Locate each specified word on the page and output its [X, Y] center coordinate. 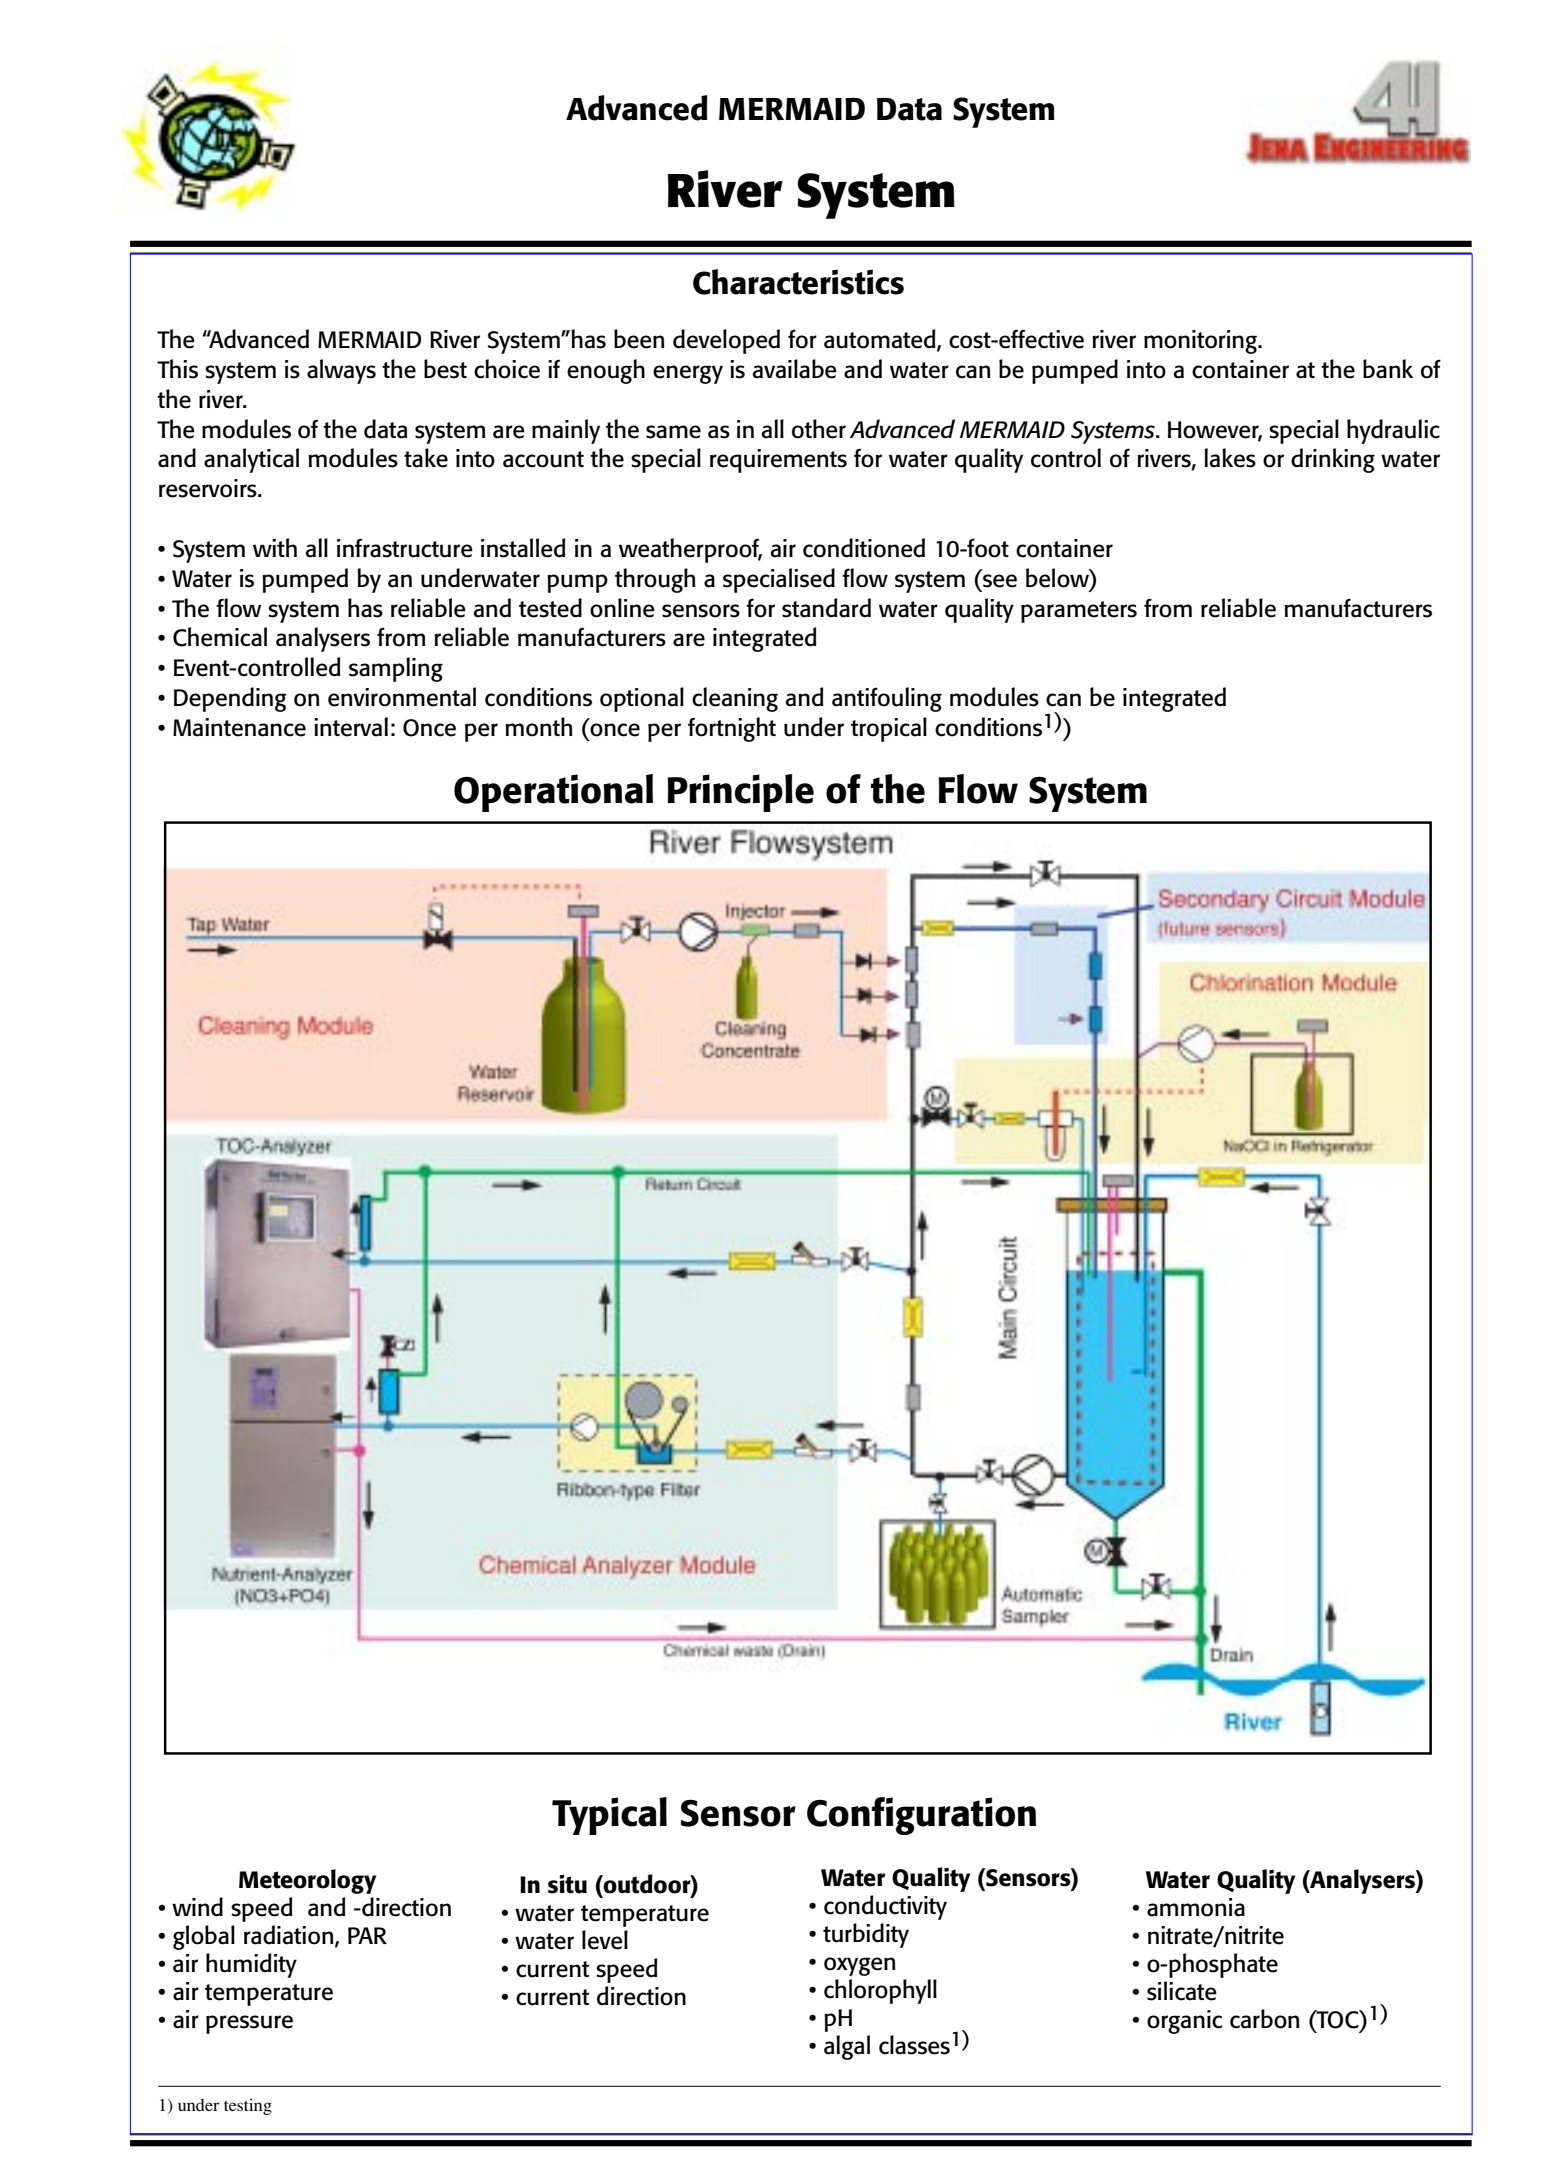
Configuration [921, 1816]
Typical [609, 1816]
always [341, 371]
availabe [794, 369]
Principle [740, 793]
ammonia [1196, 1907]
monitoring [1201, 342]
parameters [1079, 612]
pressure [249, 2024]
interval [351, 727]
